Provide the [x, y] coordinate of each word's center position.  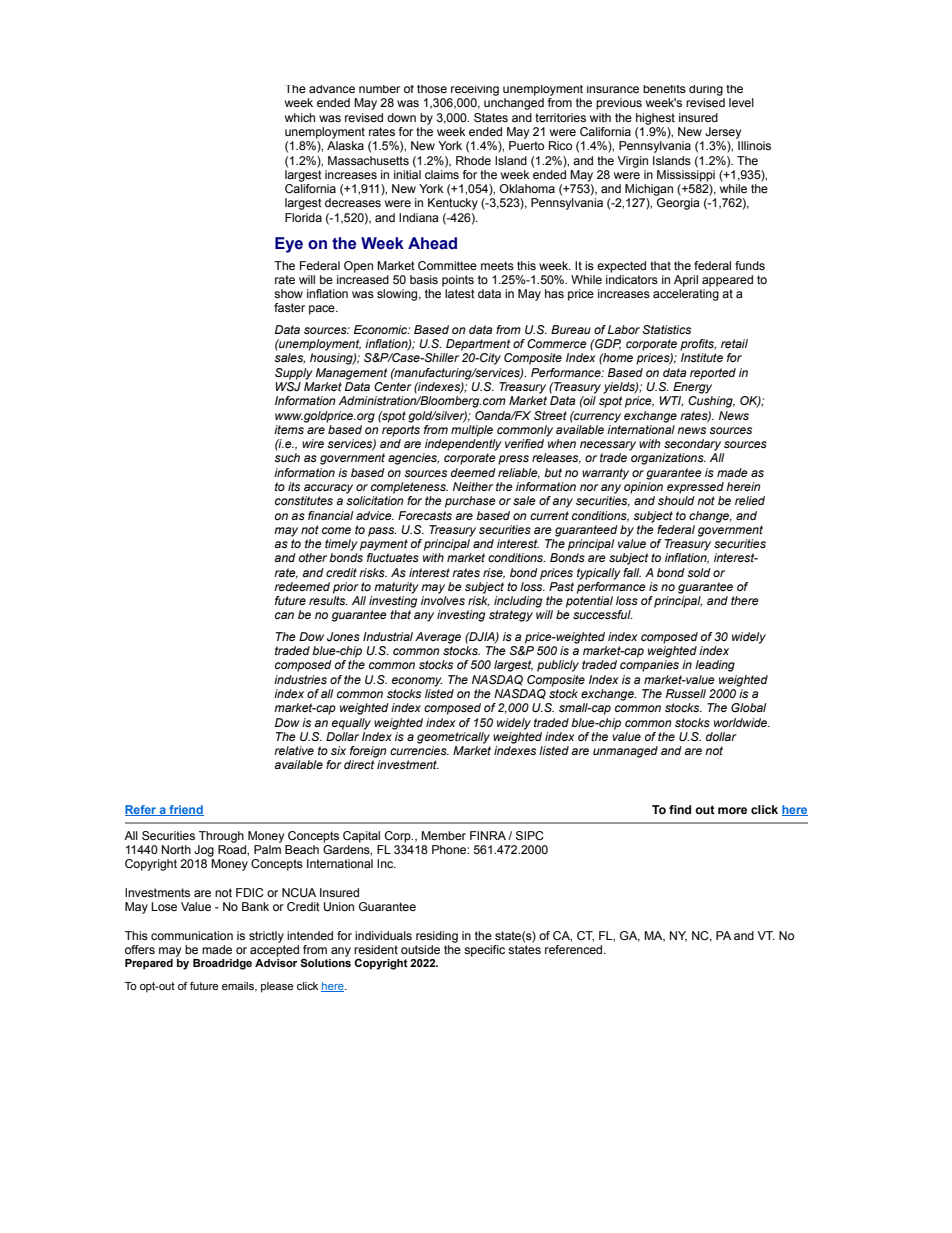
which [300, 117]
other [313, 557]
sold [699, 572]
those [432, 89]
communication [192, 935]
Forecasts [425, 515]
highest [655, 119]
